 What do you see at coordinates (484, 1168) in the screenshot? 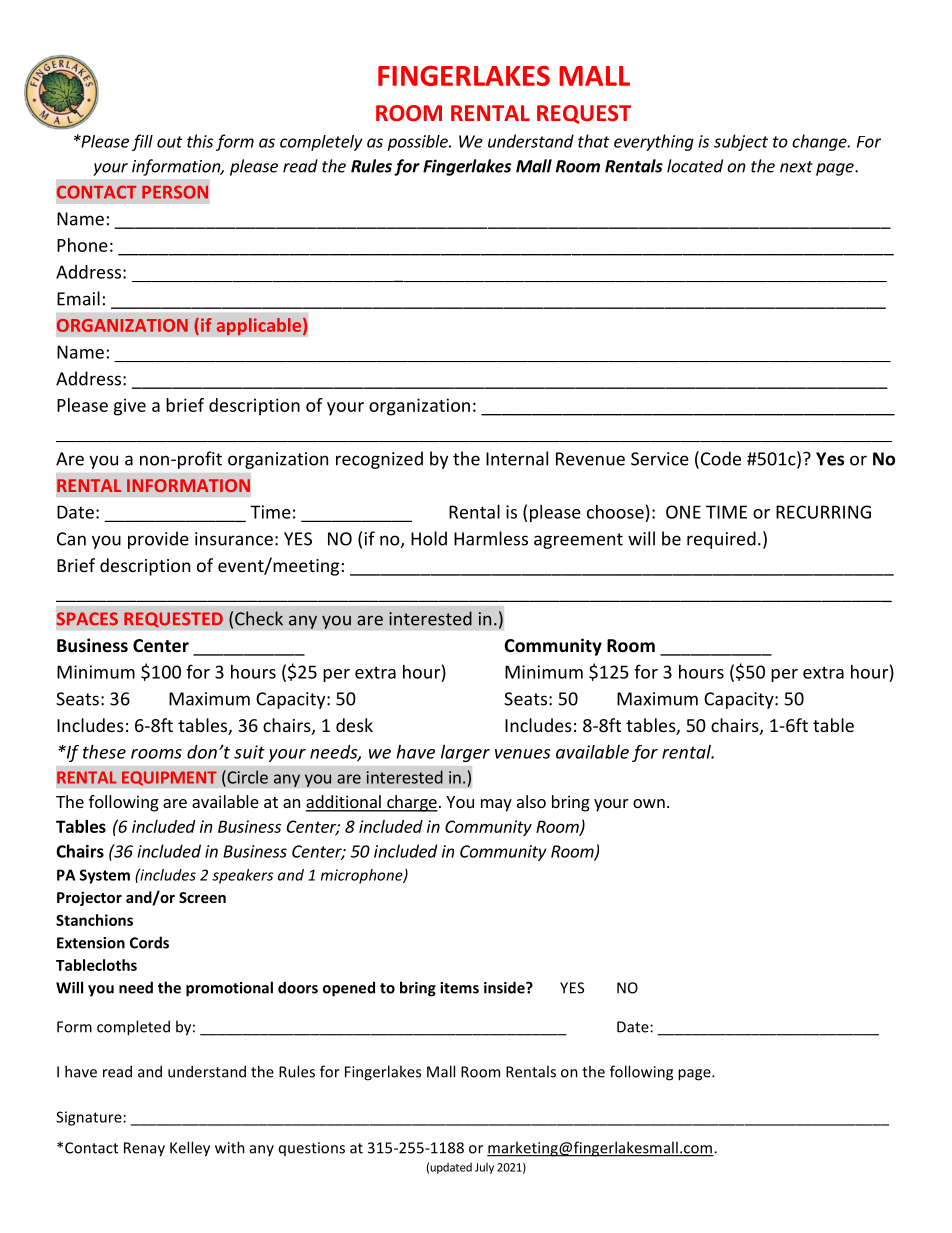
I see `July` at bounding box center [484, 1168].
